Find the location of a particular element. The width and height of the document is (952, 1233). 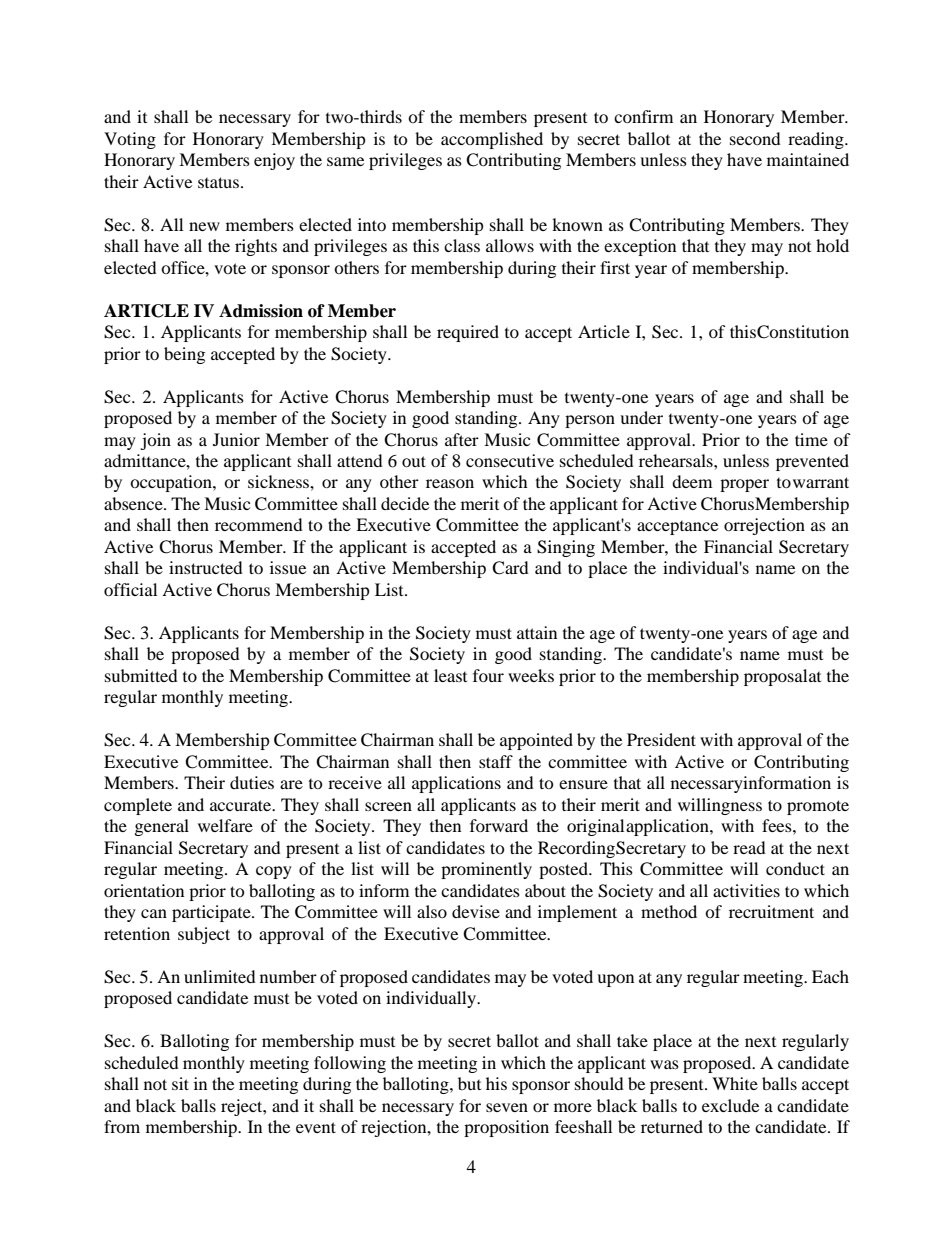

President is located at coordinates (661, 739).
